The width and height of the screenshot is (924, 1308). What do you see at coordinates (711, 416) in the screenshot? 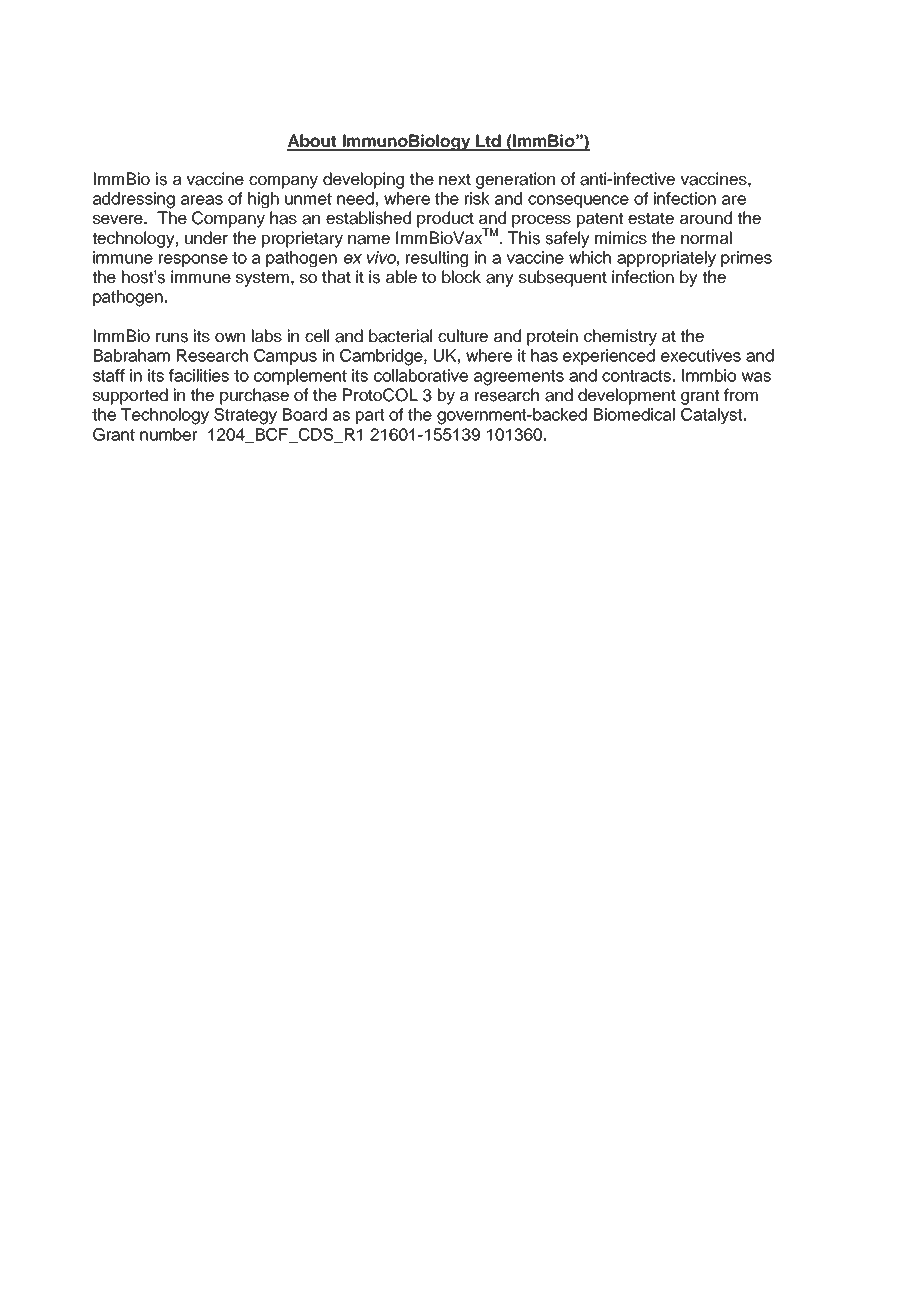
I see `Catalyst` at bounding box center [711, 416].
